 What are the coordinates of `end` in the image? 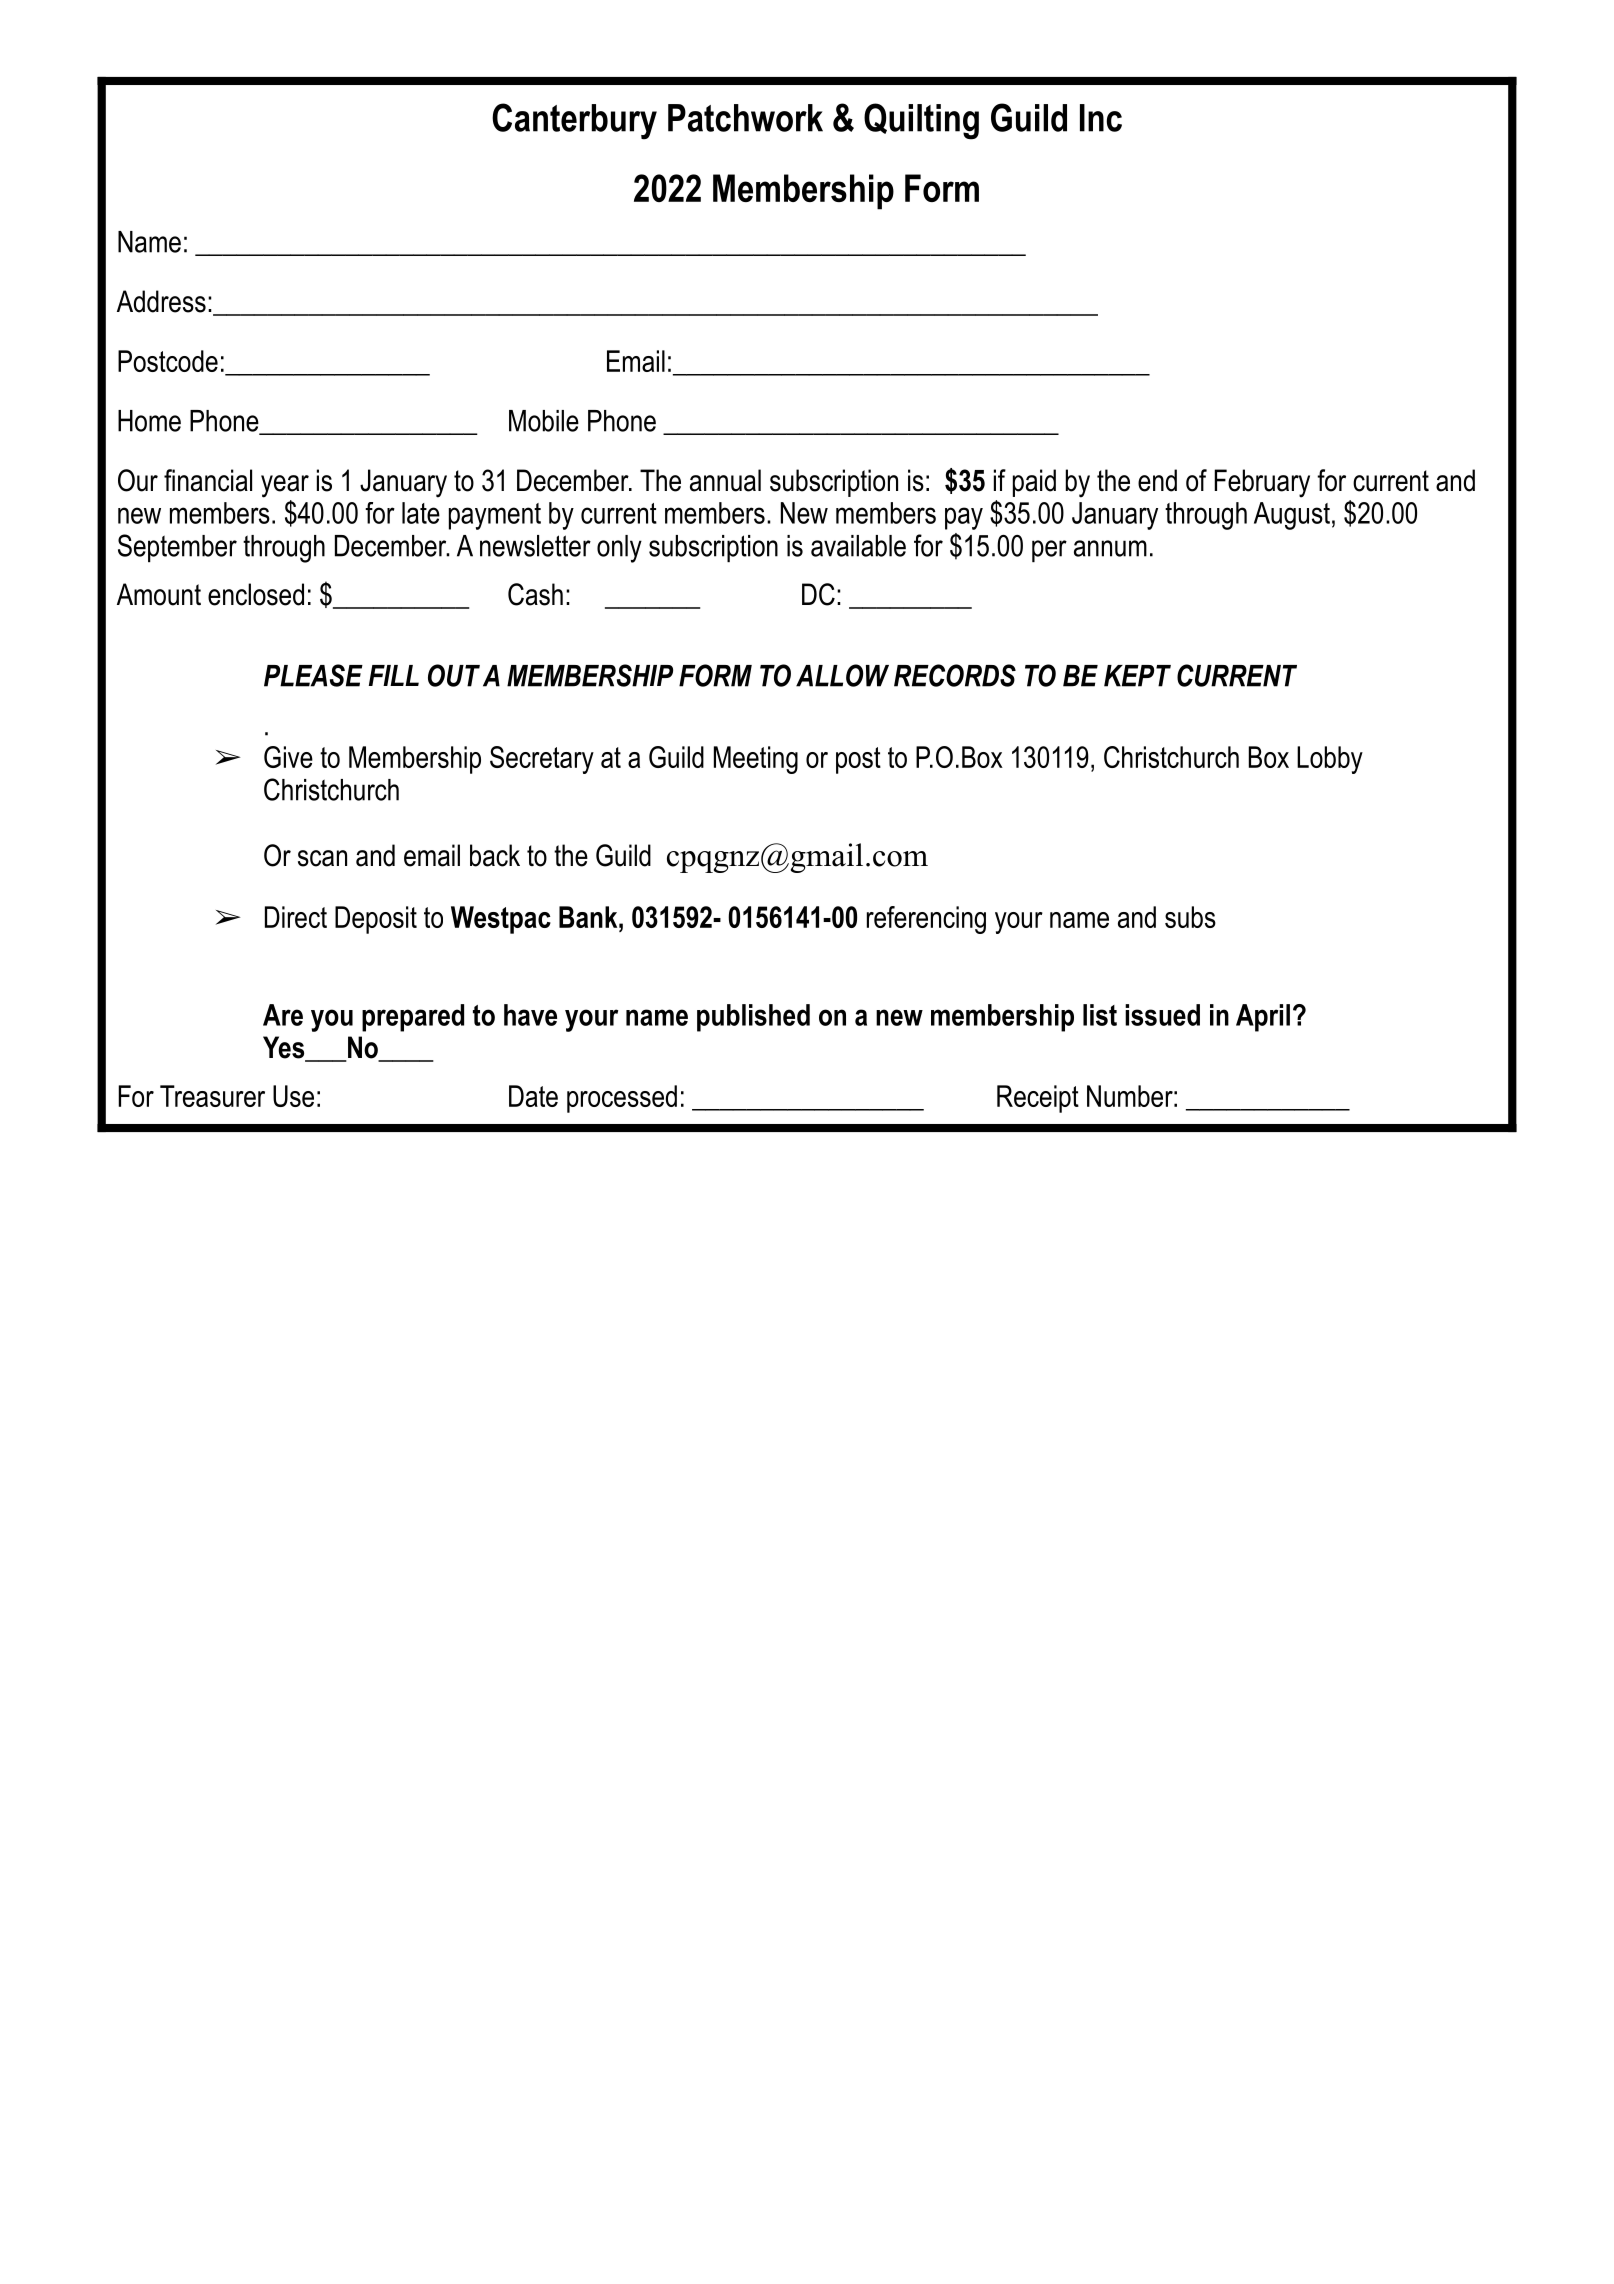 It's located at (1157, 480).
